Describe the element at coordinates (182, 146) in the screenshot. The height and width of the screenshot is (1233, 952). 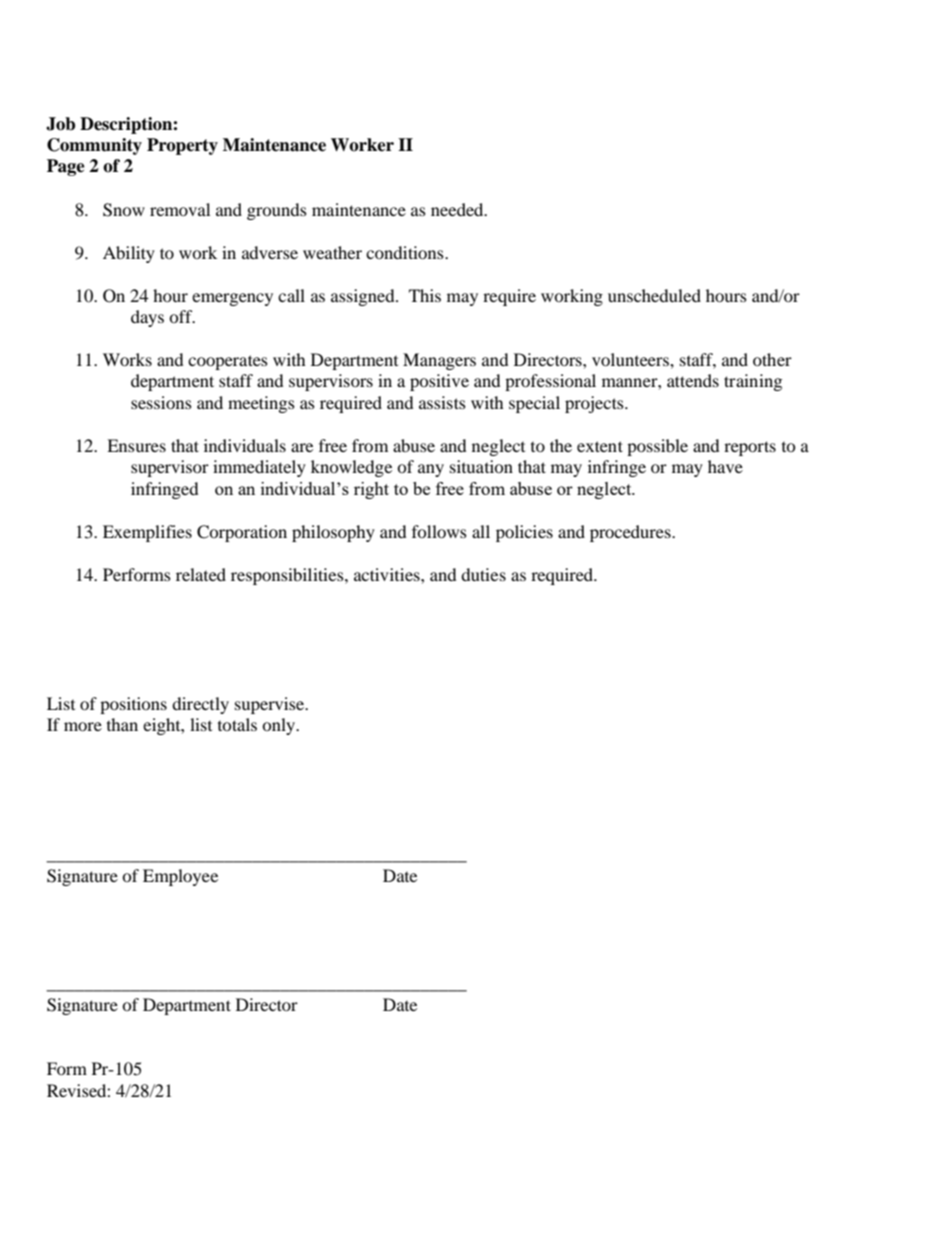
I see `Property` at that location.
